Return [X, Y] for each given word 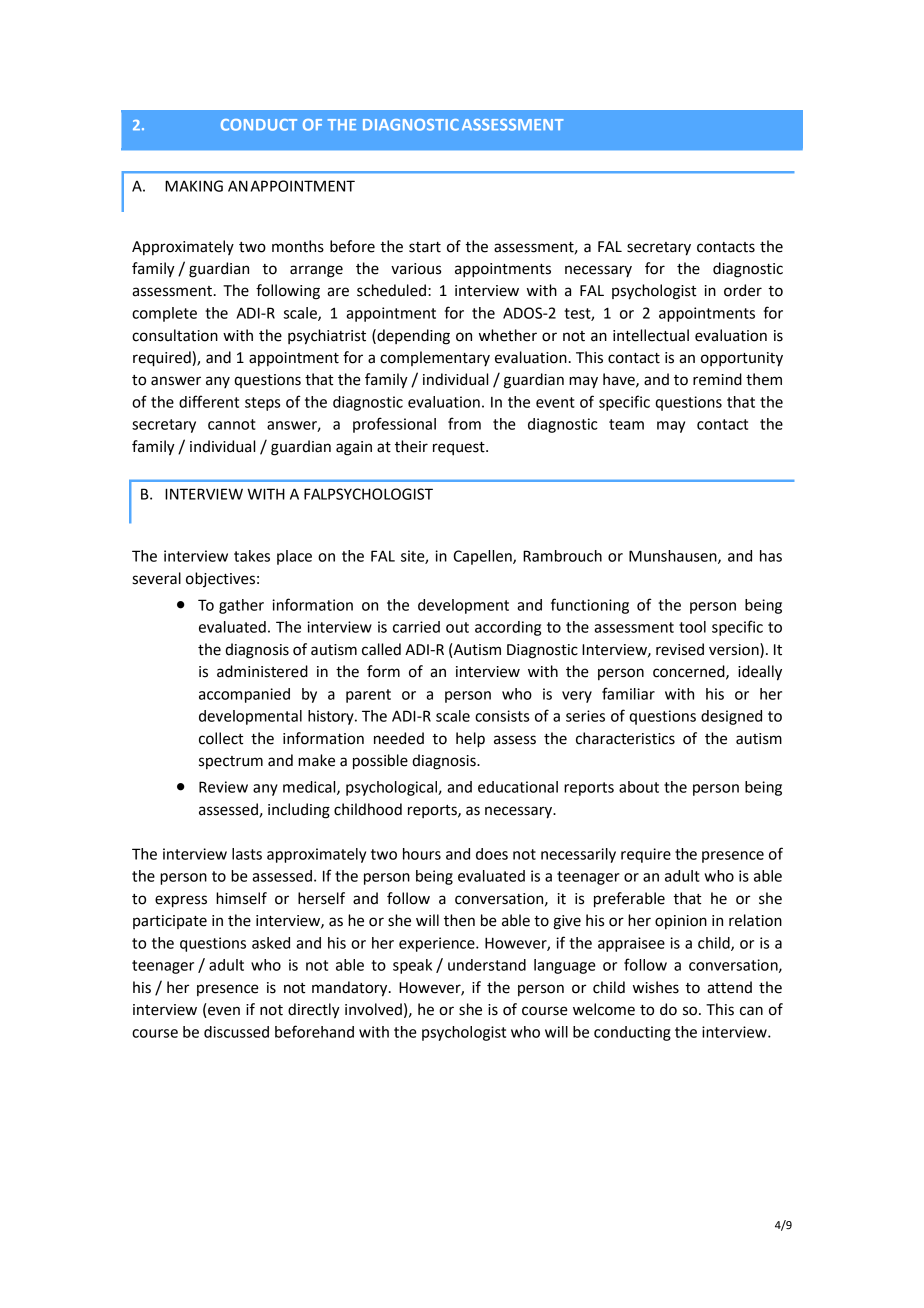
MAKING [194, 186]
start [425, 247]
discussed [236, 1032]
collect [221, 738]
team [626, 424]
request [460, 448]
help [470, 740]
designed [731, 717]
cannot [232, 424]
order [743, 290]
